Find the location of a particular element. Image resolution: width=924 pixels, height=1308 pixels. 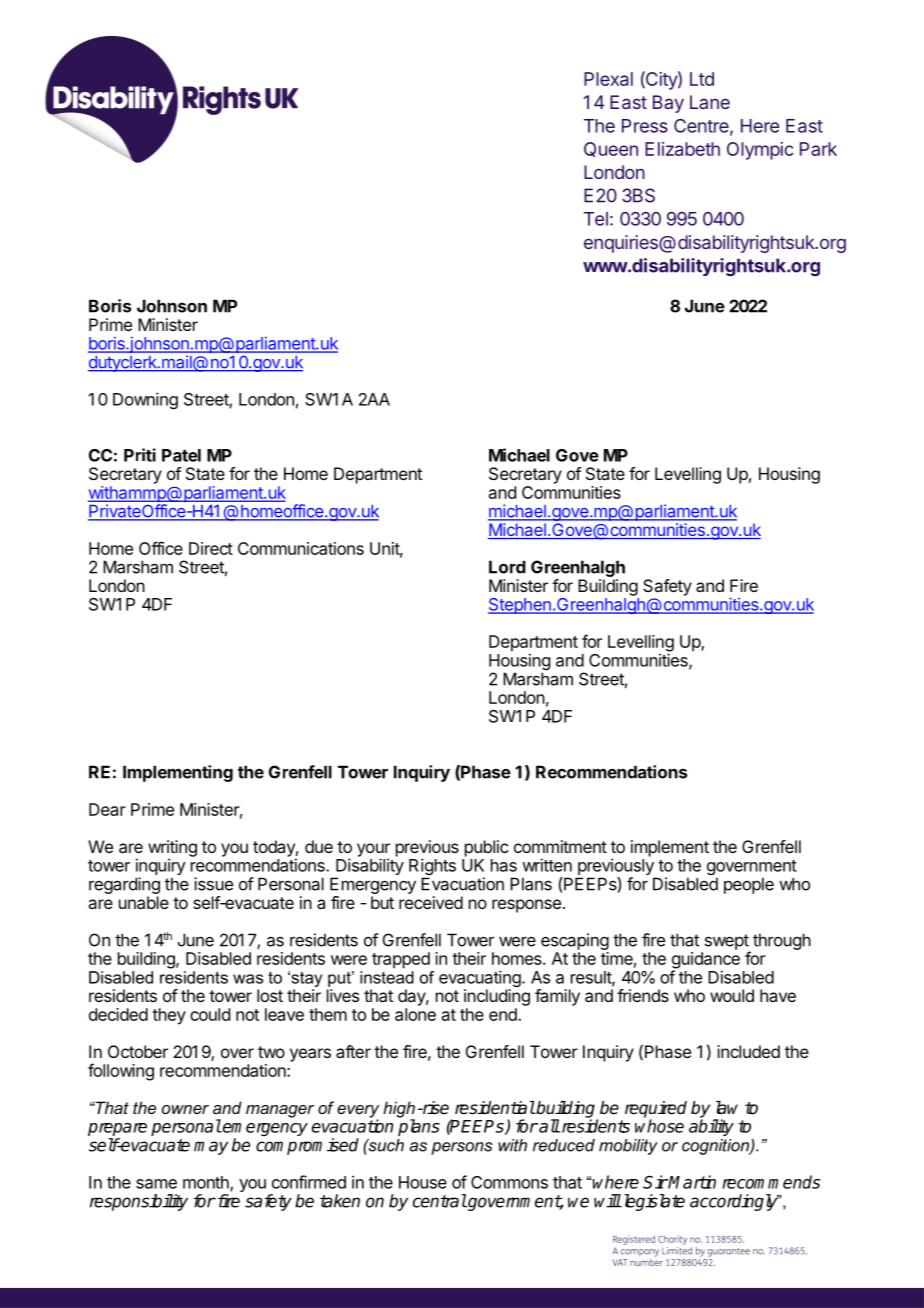

Lane is located at coordinates (710, 102).
